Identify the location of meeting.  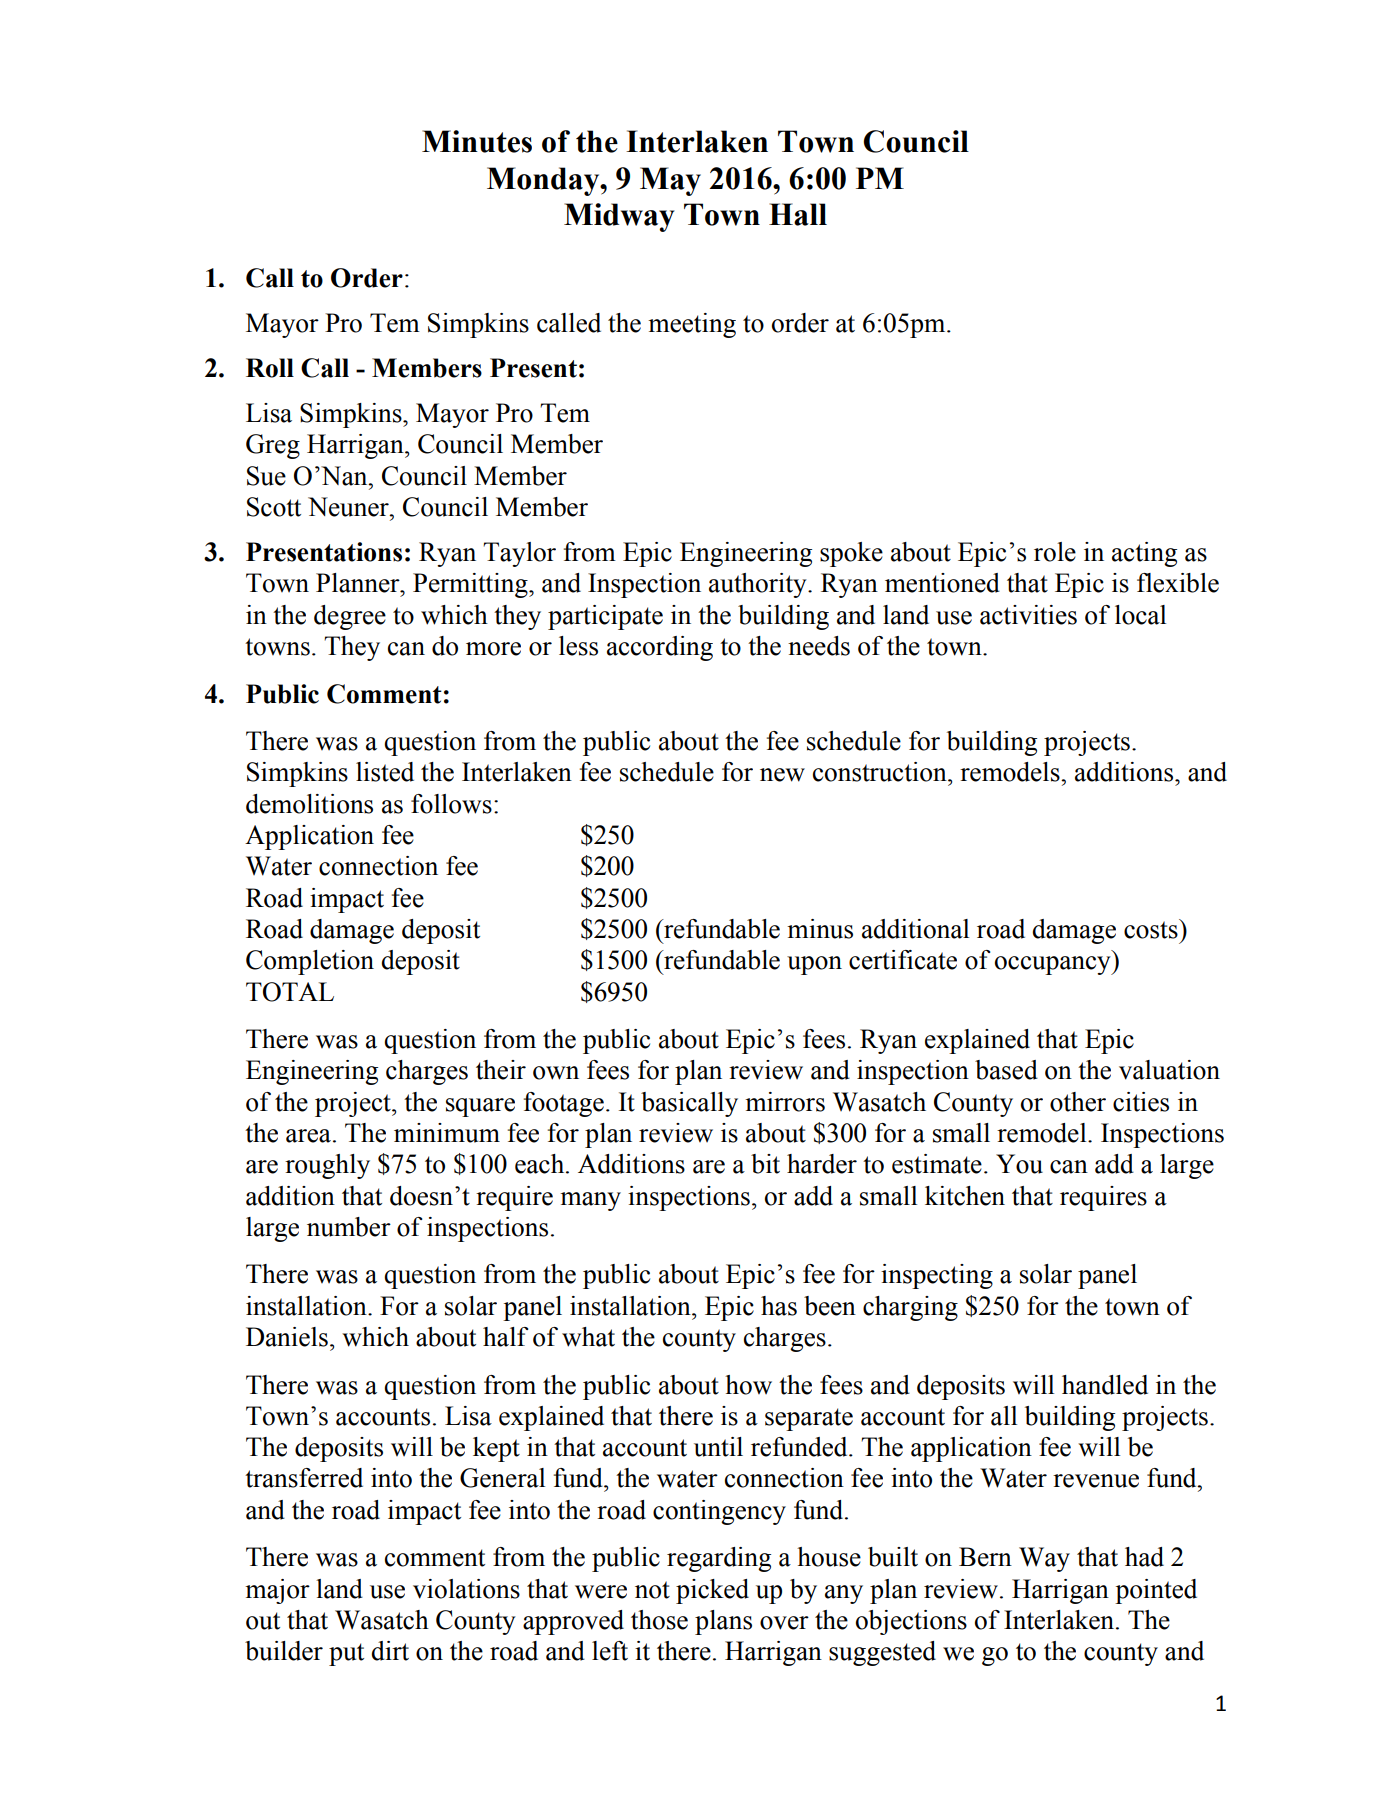
(692, 325).
